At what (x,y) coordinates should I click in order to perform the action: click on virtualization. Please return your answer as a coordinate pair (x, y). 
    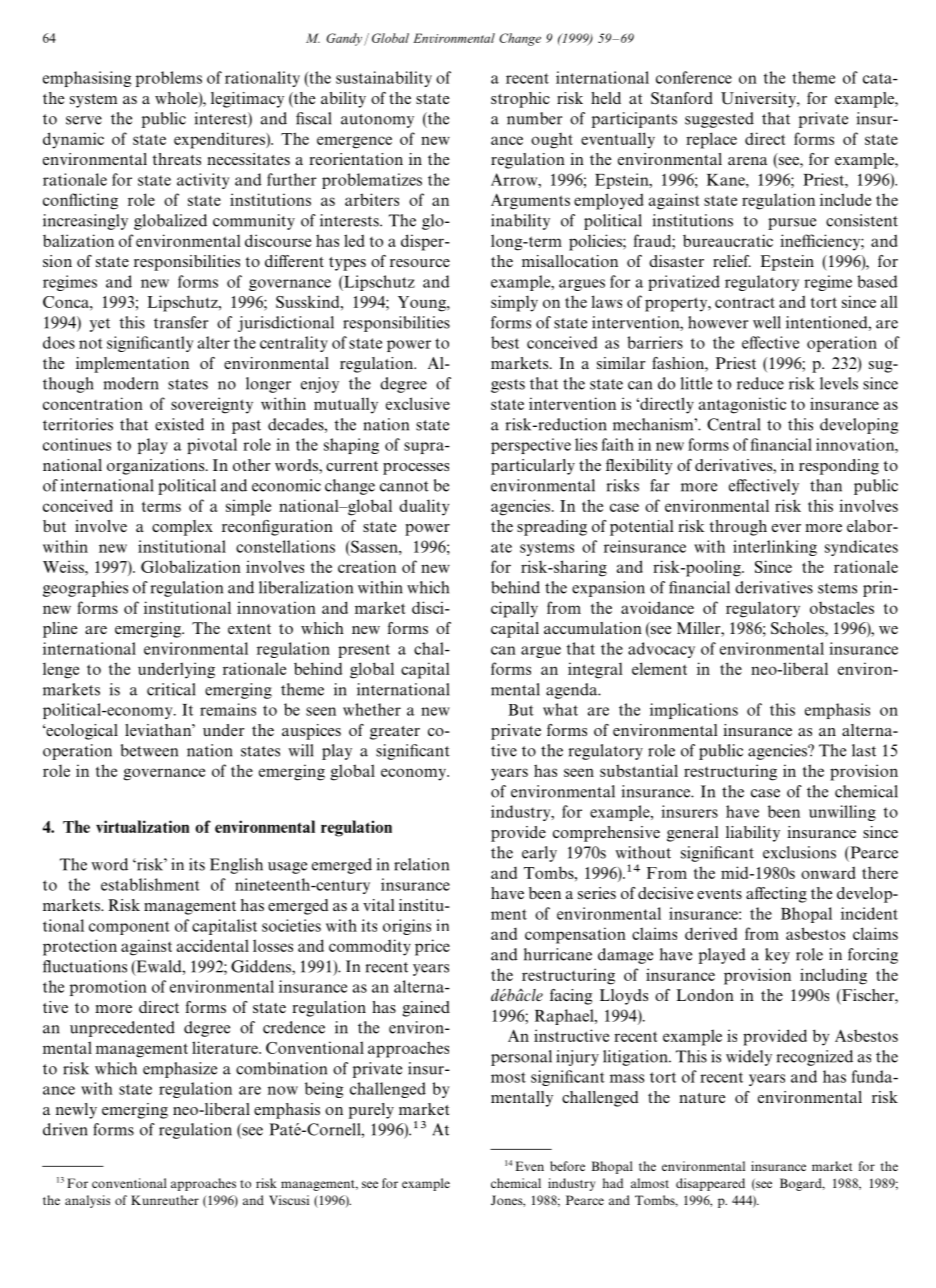
    Looking at the image, I should click on (142, 826).
